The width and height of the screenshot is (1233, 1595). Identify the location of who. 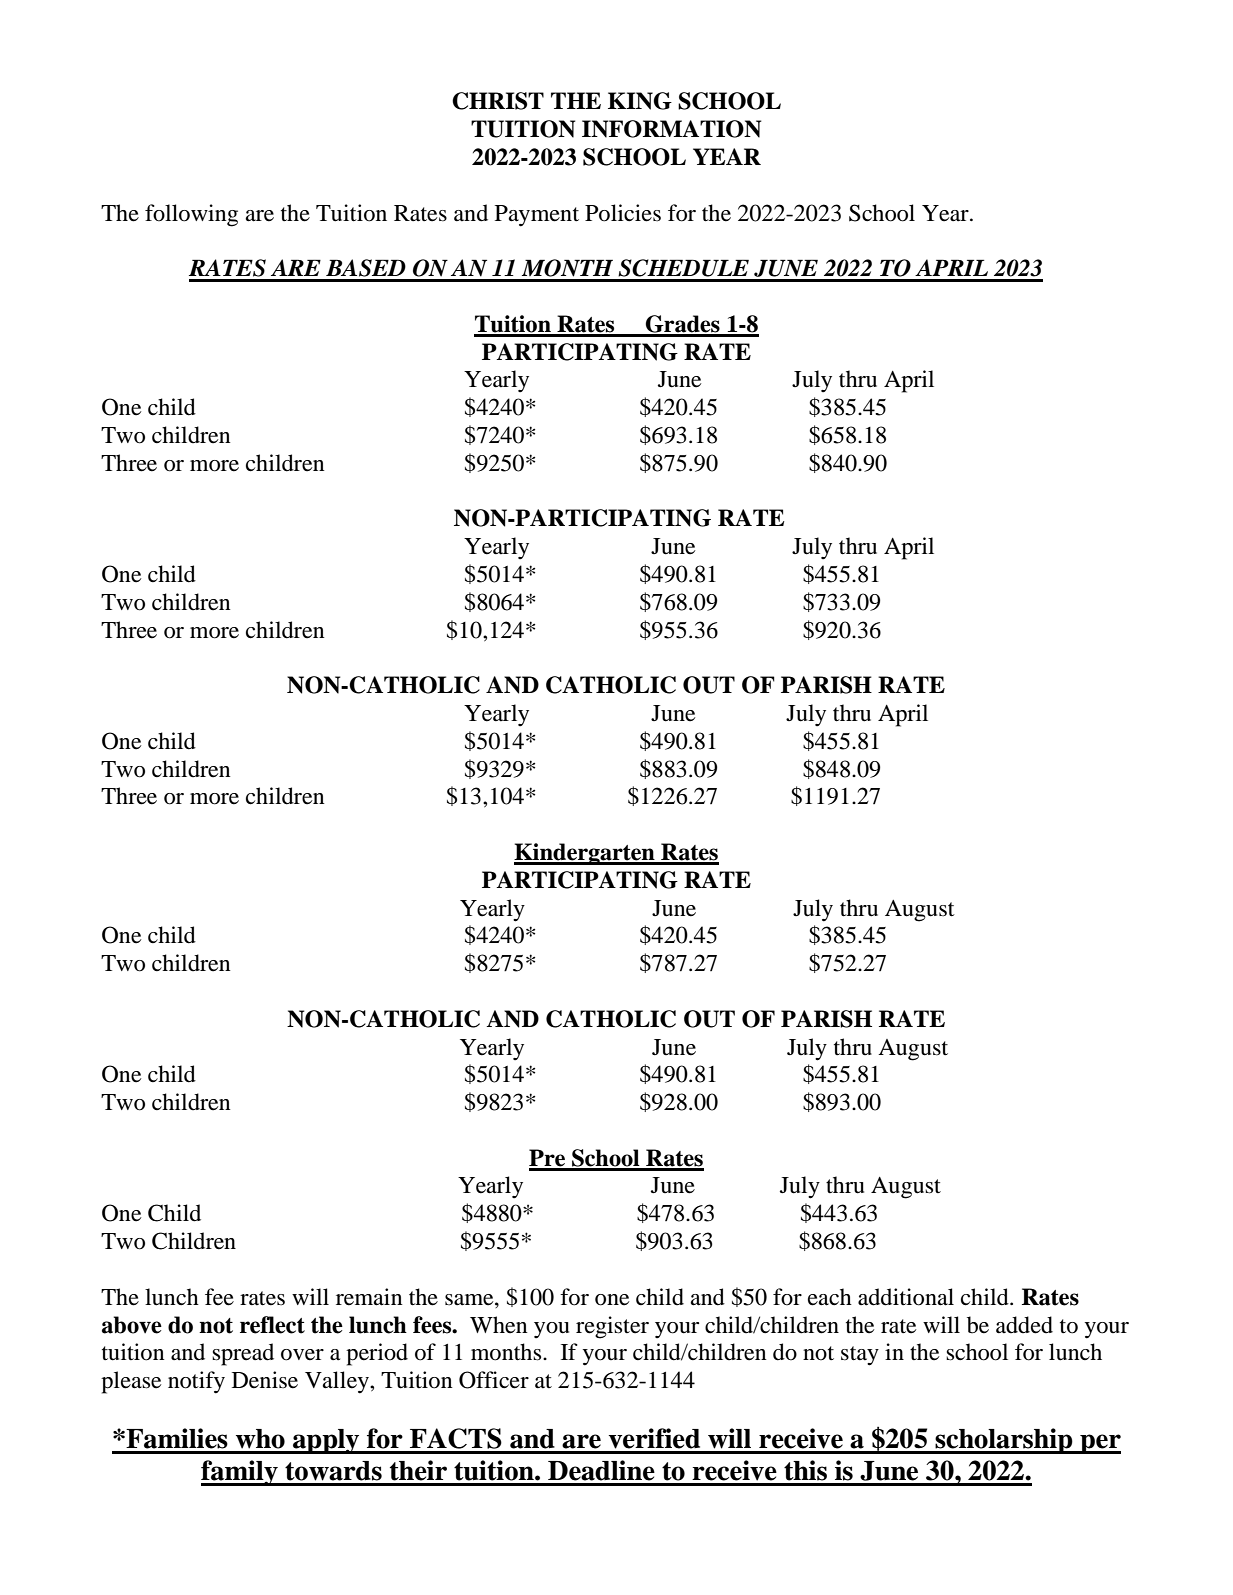
(260, 1439).
